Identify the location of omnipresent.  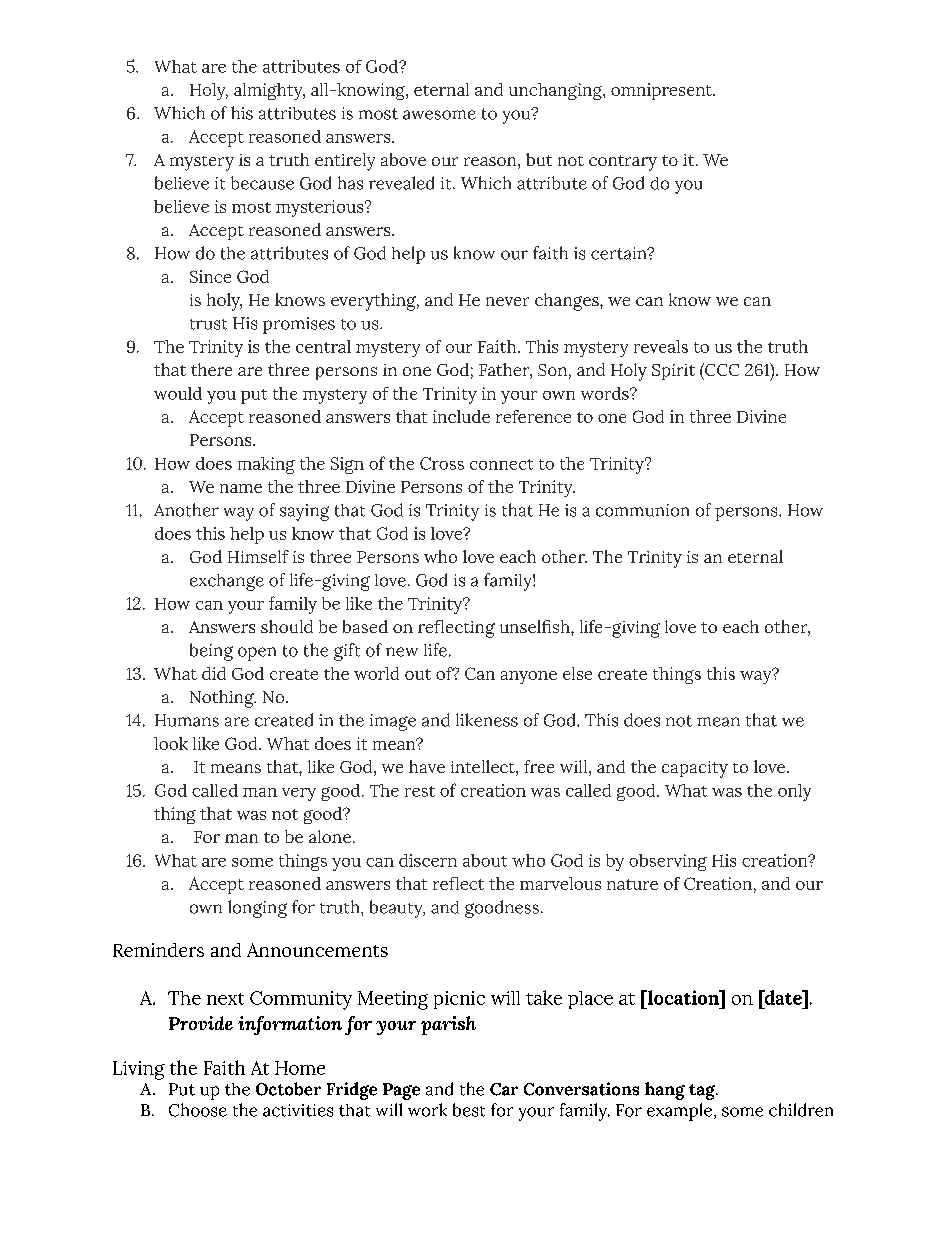
(662, 91).
